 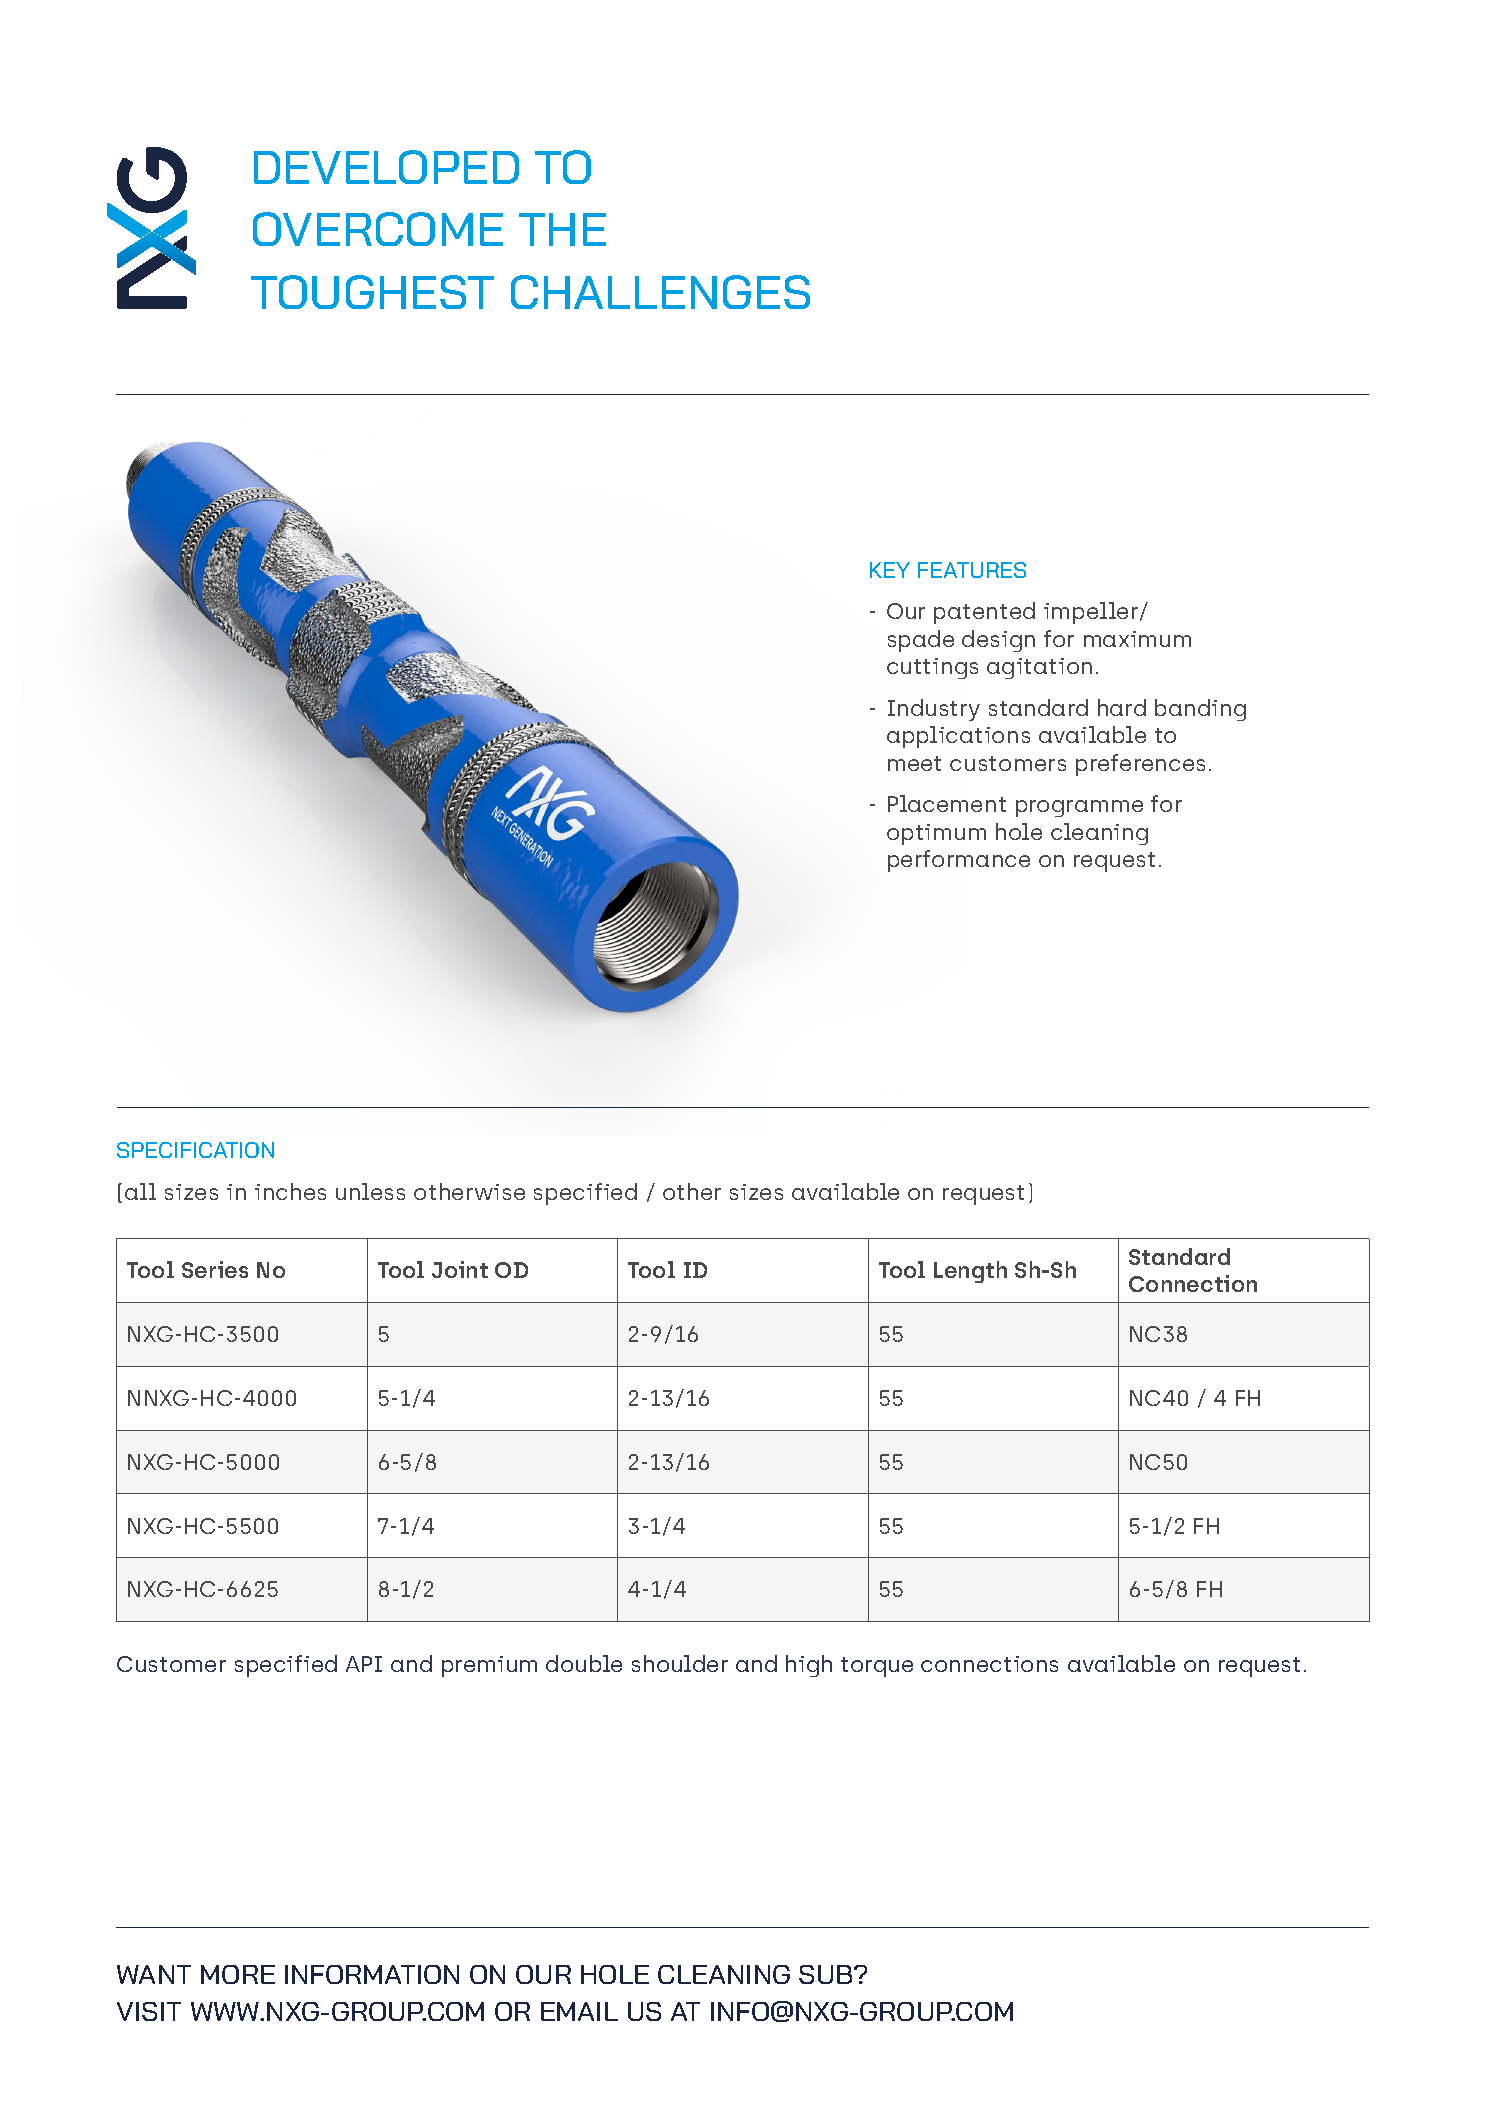 I want to click on meet, so click(x=914, y=763).
